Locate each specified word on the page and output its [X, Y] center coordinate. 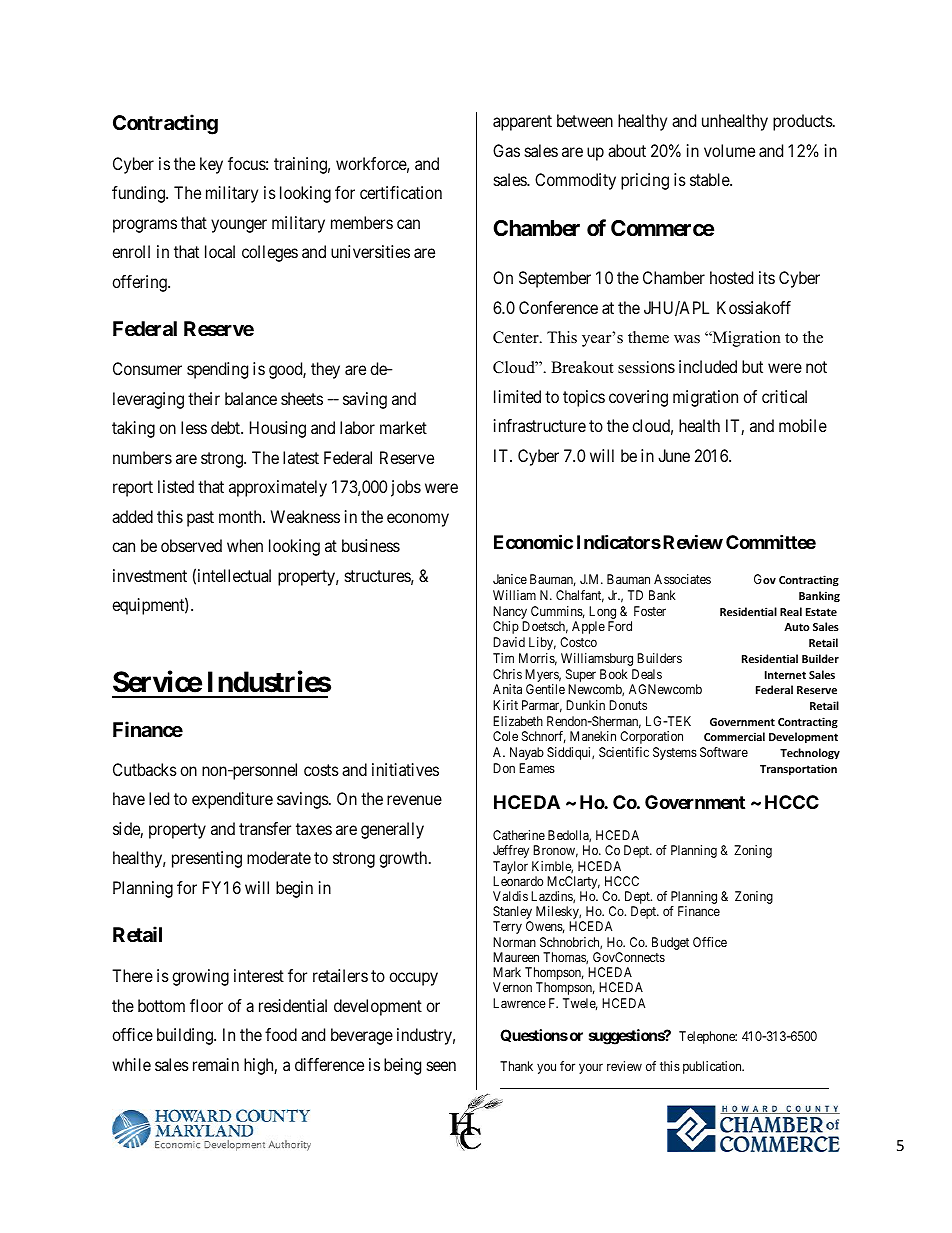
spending [217, 370]
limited [517, 396]
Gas [506, 150]
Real [791, 611]
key [211, 165]
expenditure [232, 800]
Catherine [519, 835]
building [186, 1036]
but [752, 366]
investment [150, 575]
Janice [510, 579]
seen [441, 1066]
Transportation [798, 769]
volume [729, 150]
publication [713, 1067]
